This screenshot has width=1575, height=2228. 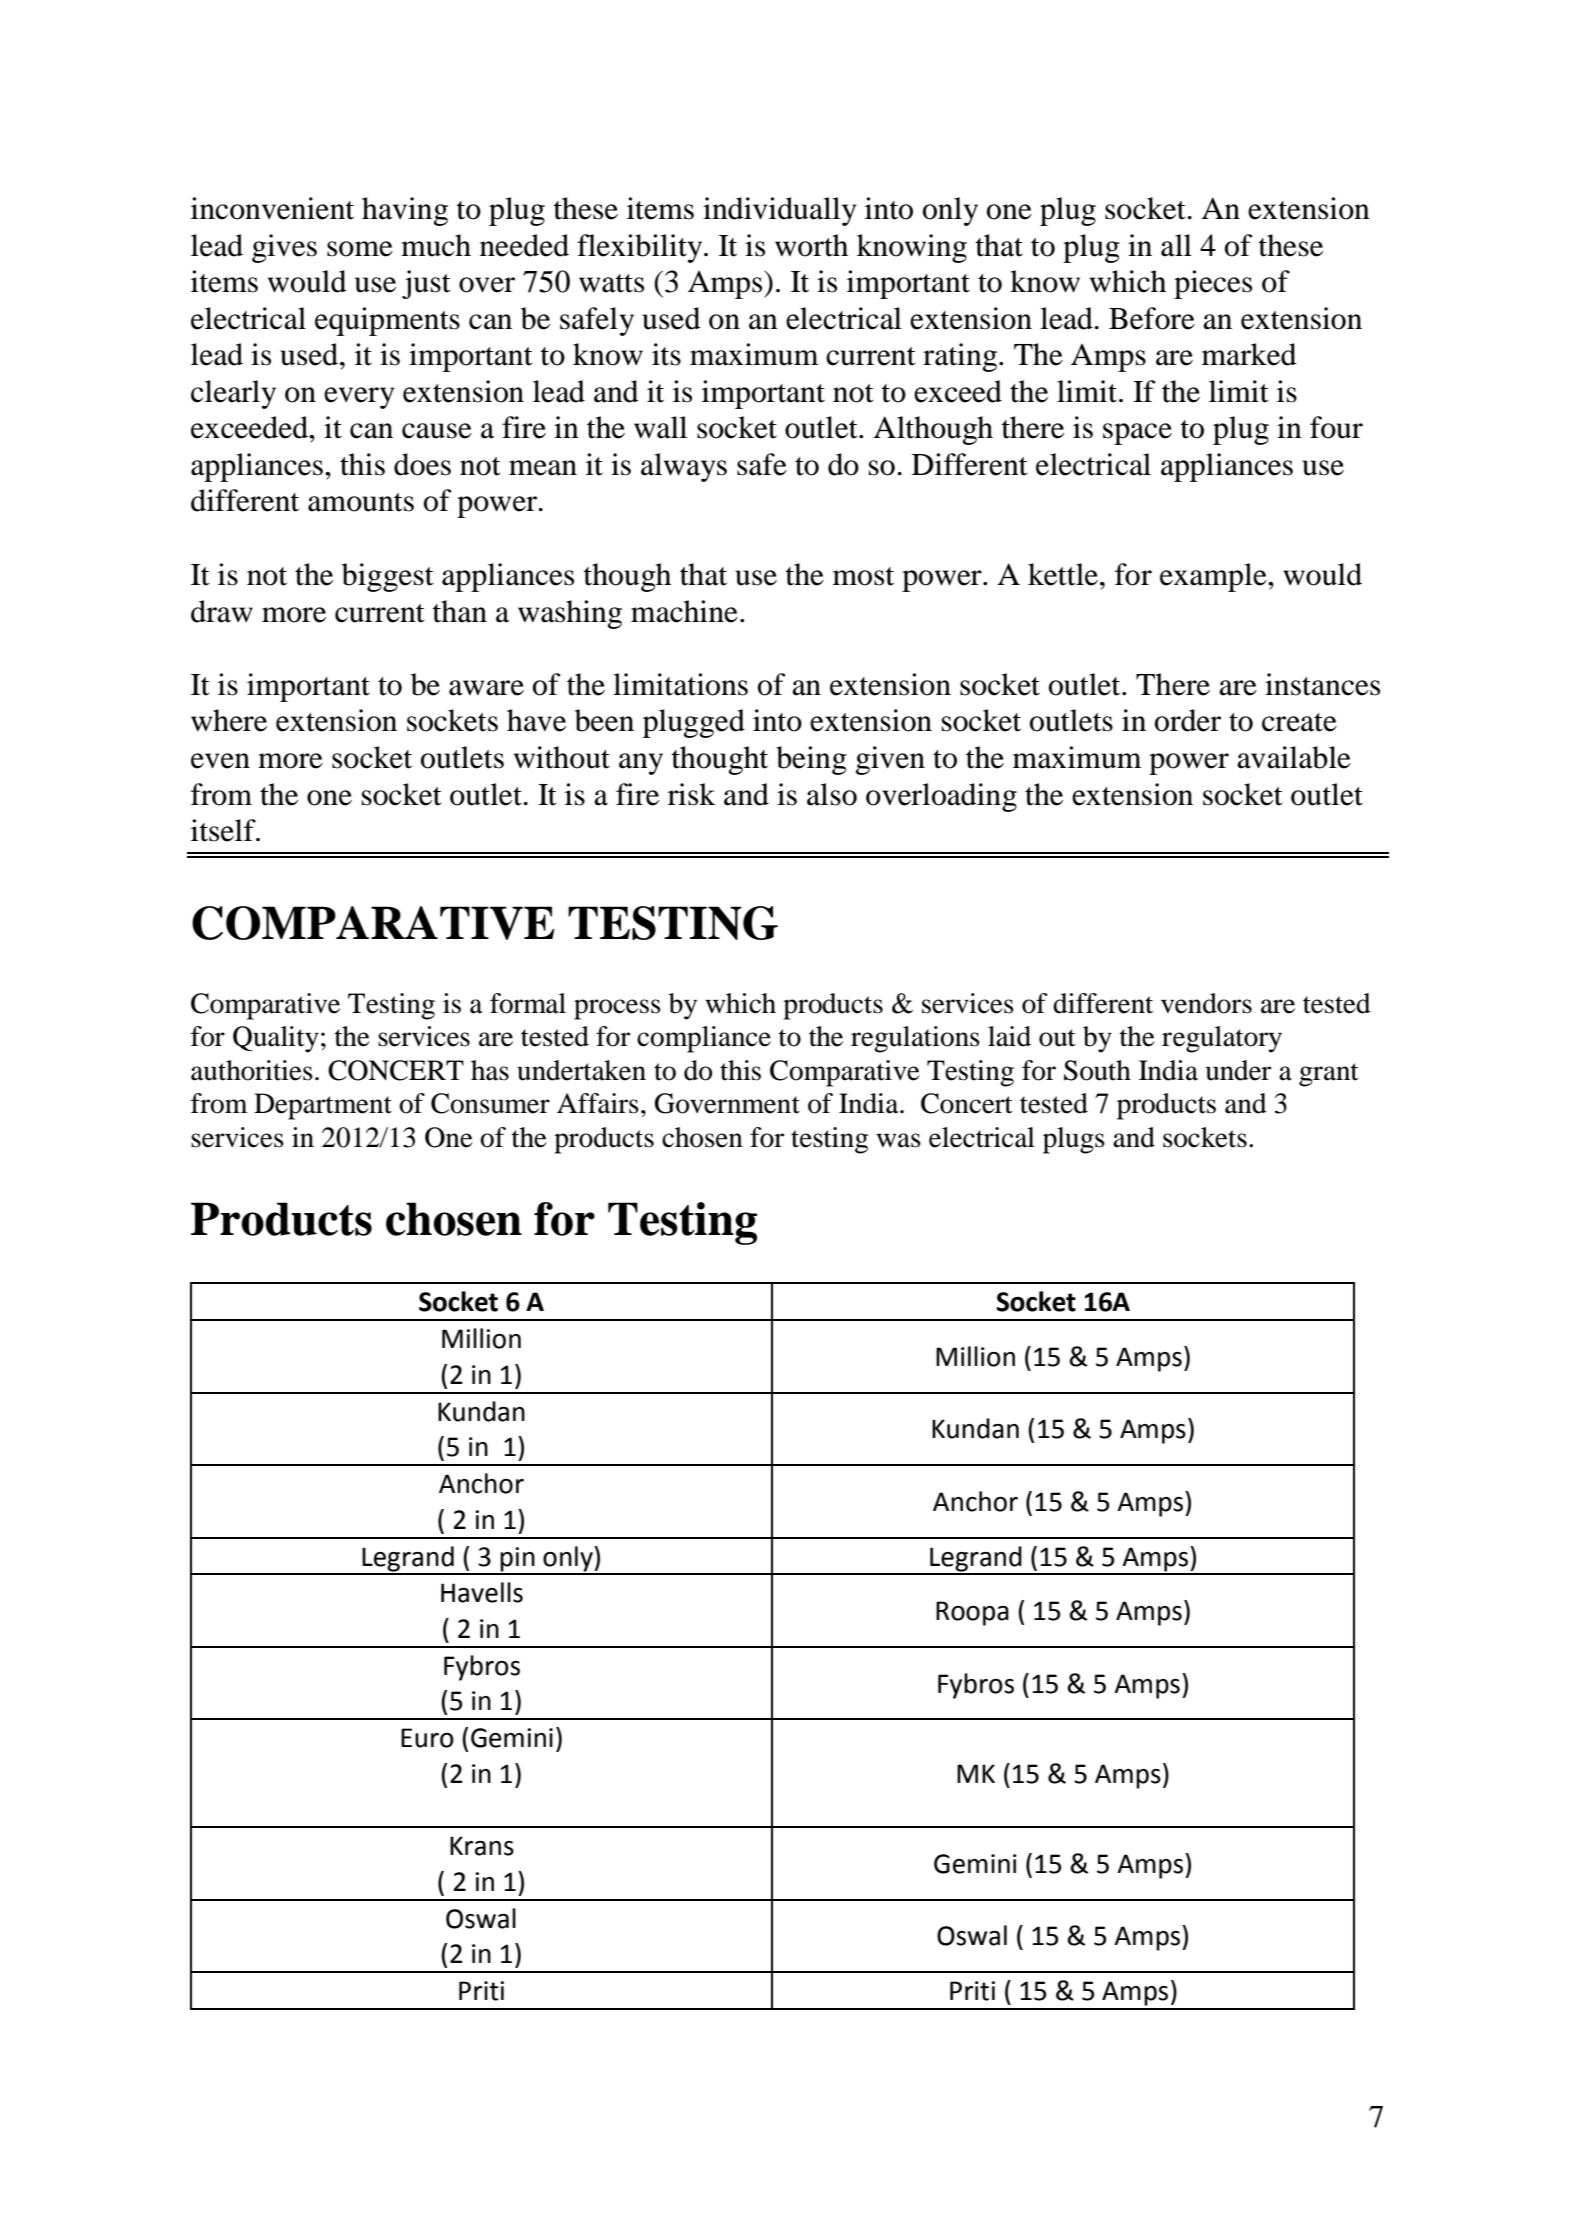 I want to click on Quality, so click(x=276, y=1039).
